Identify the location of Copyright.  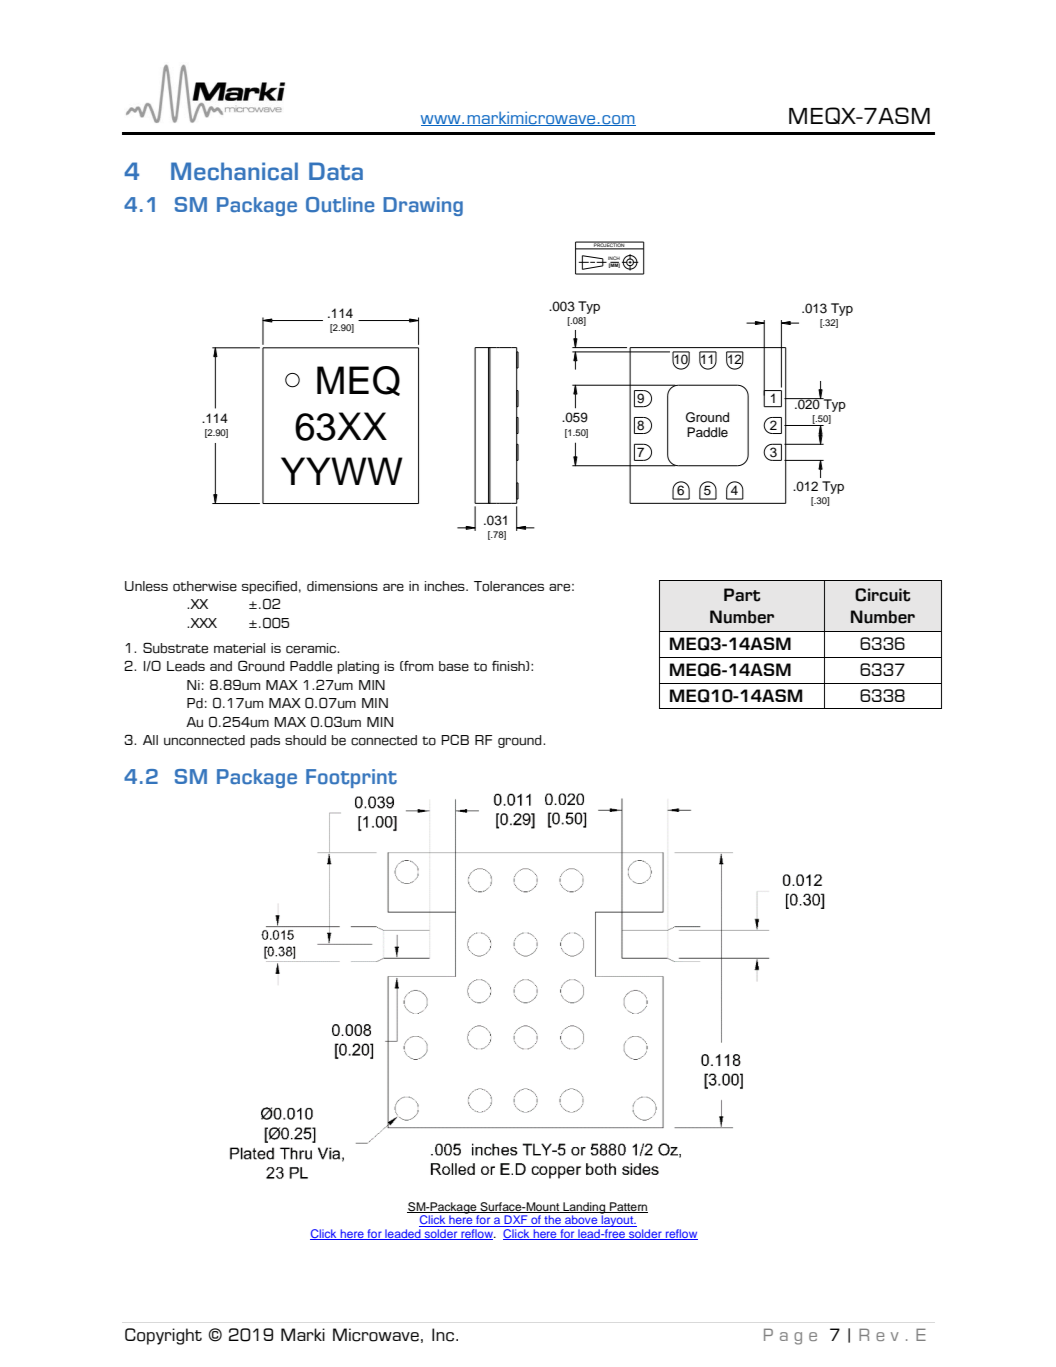
(163, 1336).
